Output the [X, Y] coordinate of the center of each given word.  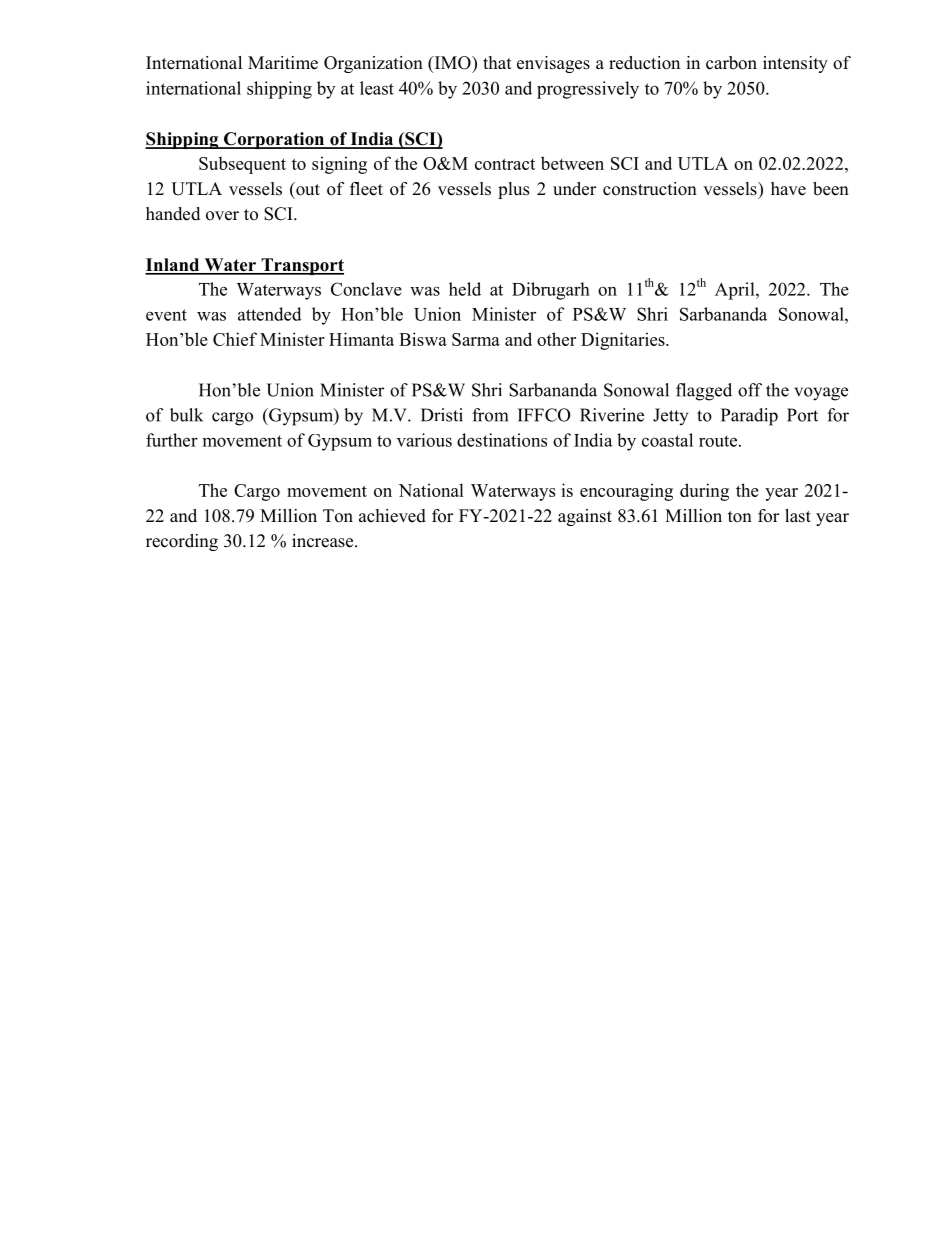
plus [513, 190]
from [490, 415]
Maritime [283, 63]
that [497, 62]
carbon [731, 63]
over [222, 216]
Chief [235, 339]
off [750, 390]
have [788, 189]
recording [182, 542]
